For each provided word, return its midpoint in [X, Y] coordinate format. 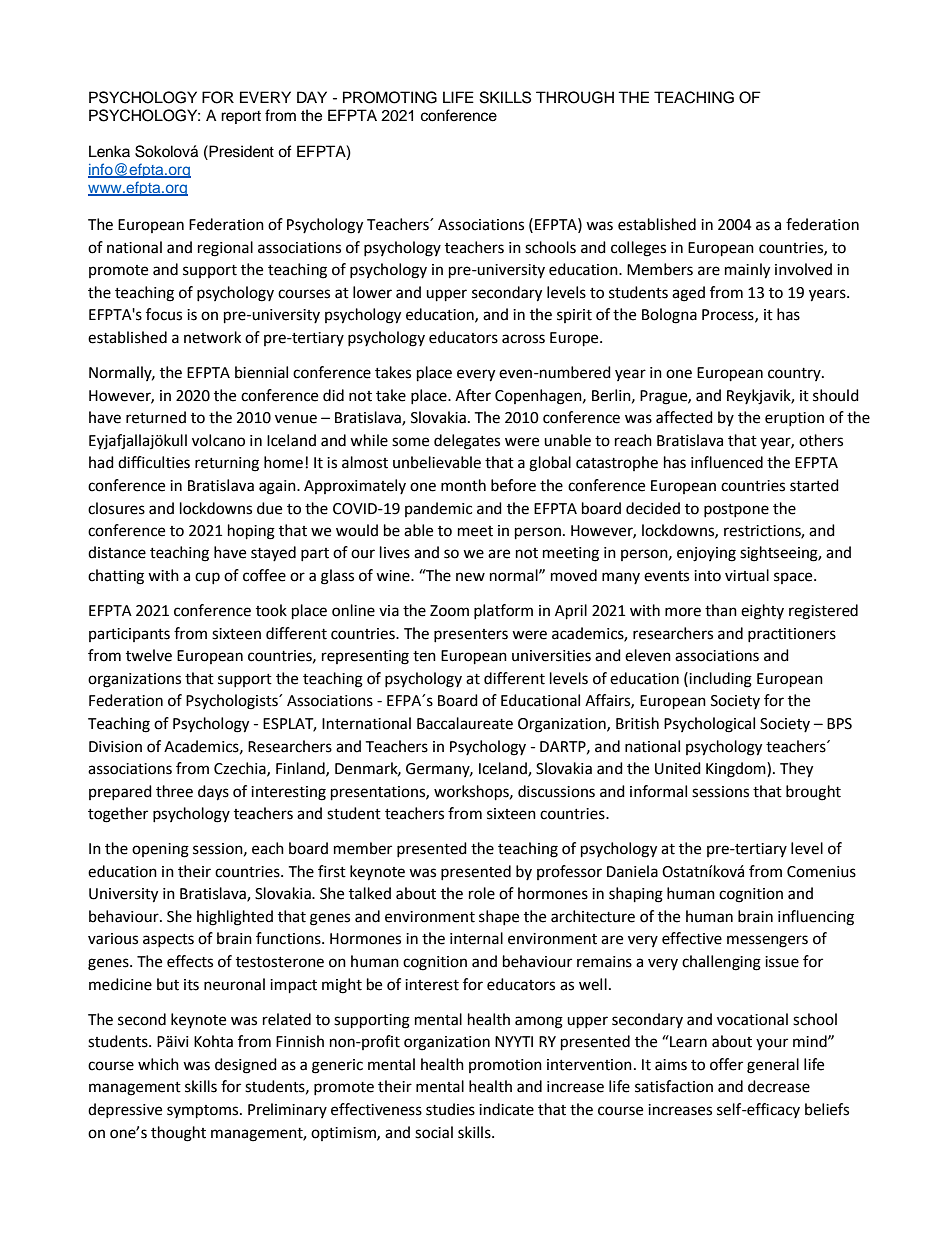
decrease [779, 1086]
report [241, 117]
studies [450, 1109]
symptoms [204, 1112]
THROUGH [575, 97]
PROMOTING [390, 97]
